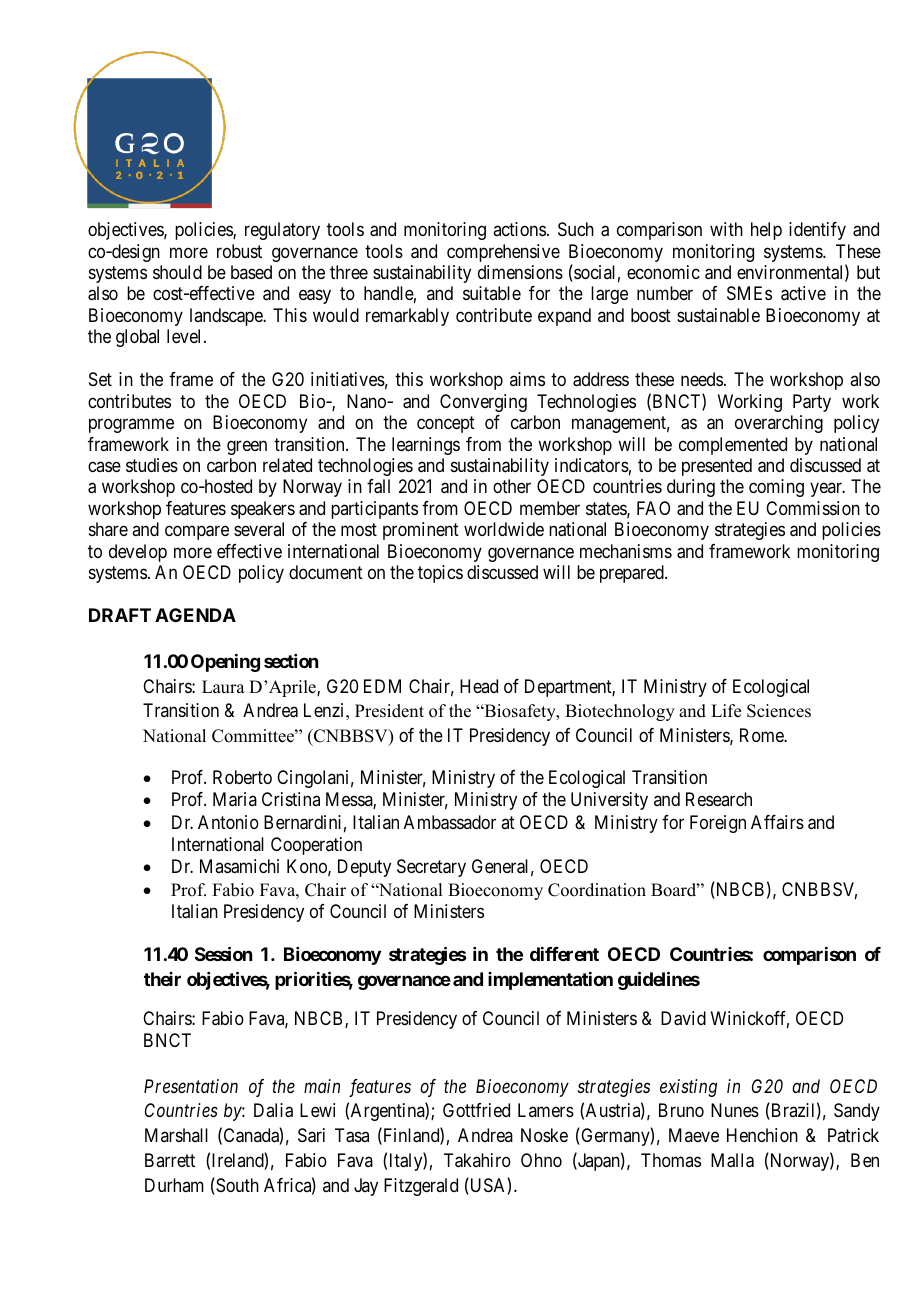  Describe the element at coordinates (777, 822) in the screenshot. I see `Affairs` at that location.
